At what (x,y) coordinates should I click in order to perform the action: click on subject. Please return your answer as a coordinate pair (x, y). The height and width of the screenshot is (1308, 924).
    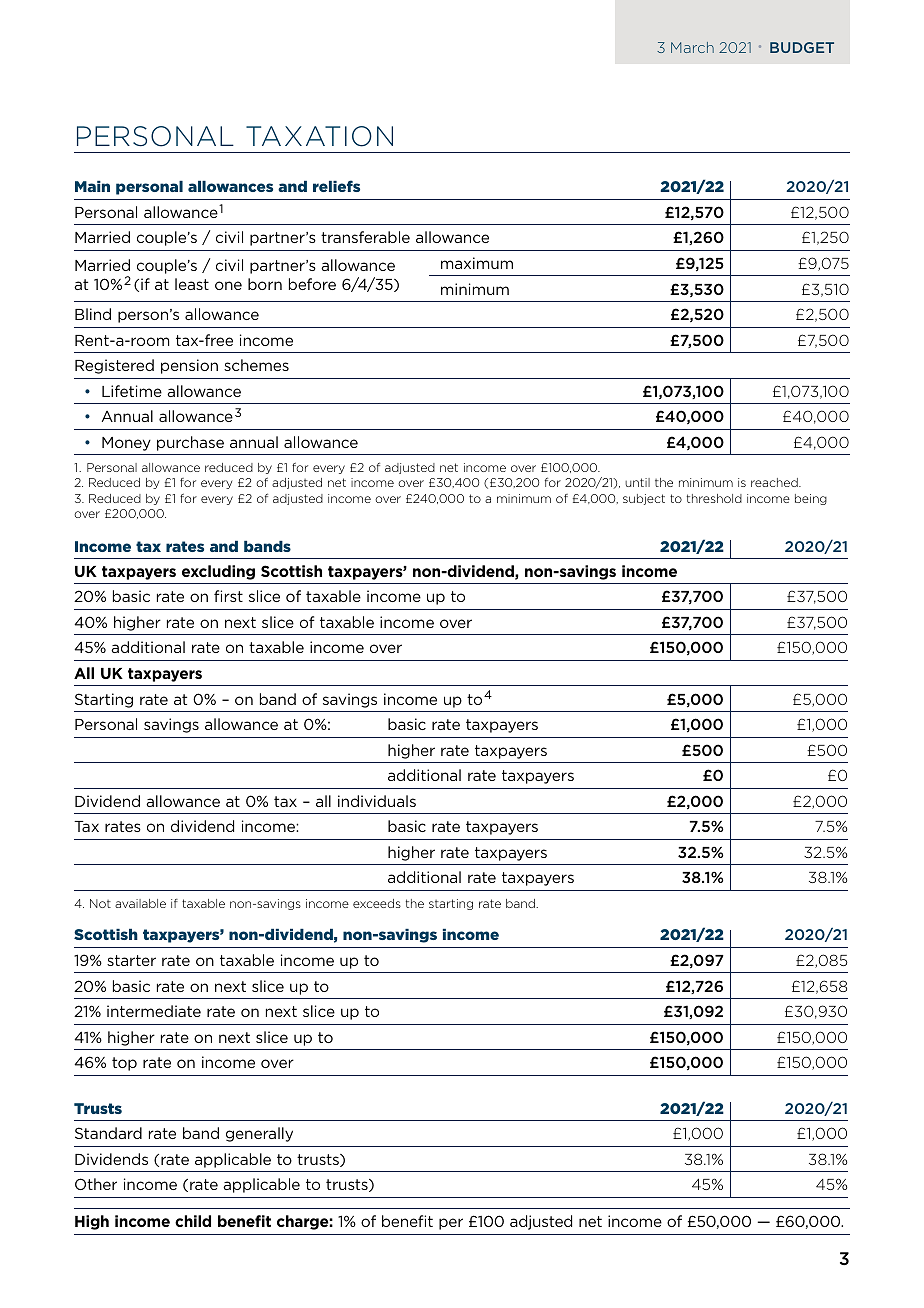
    Looking at the image, I should click on (644, 499).
